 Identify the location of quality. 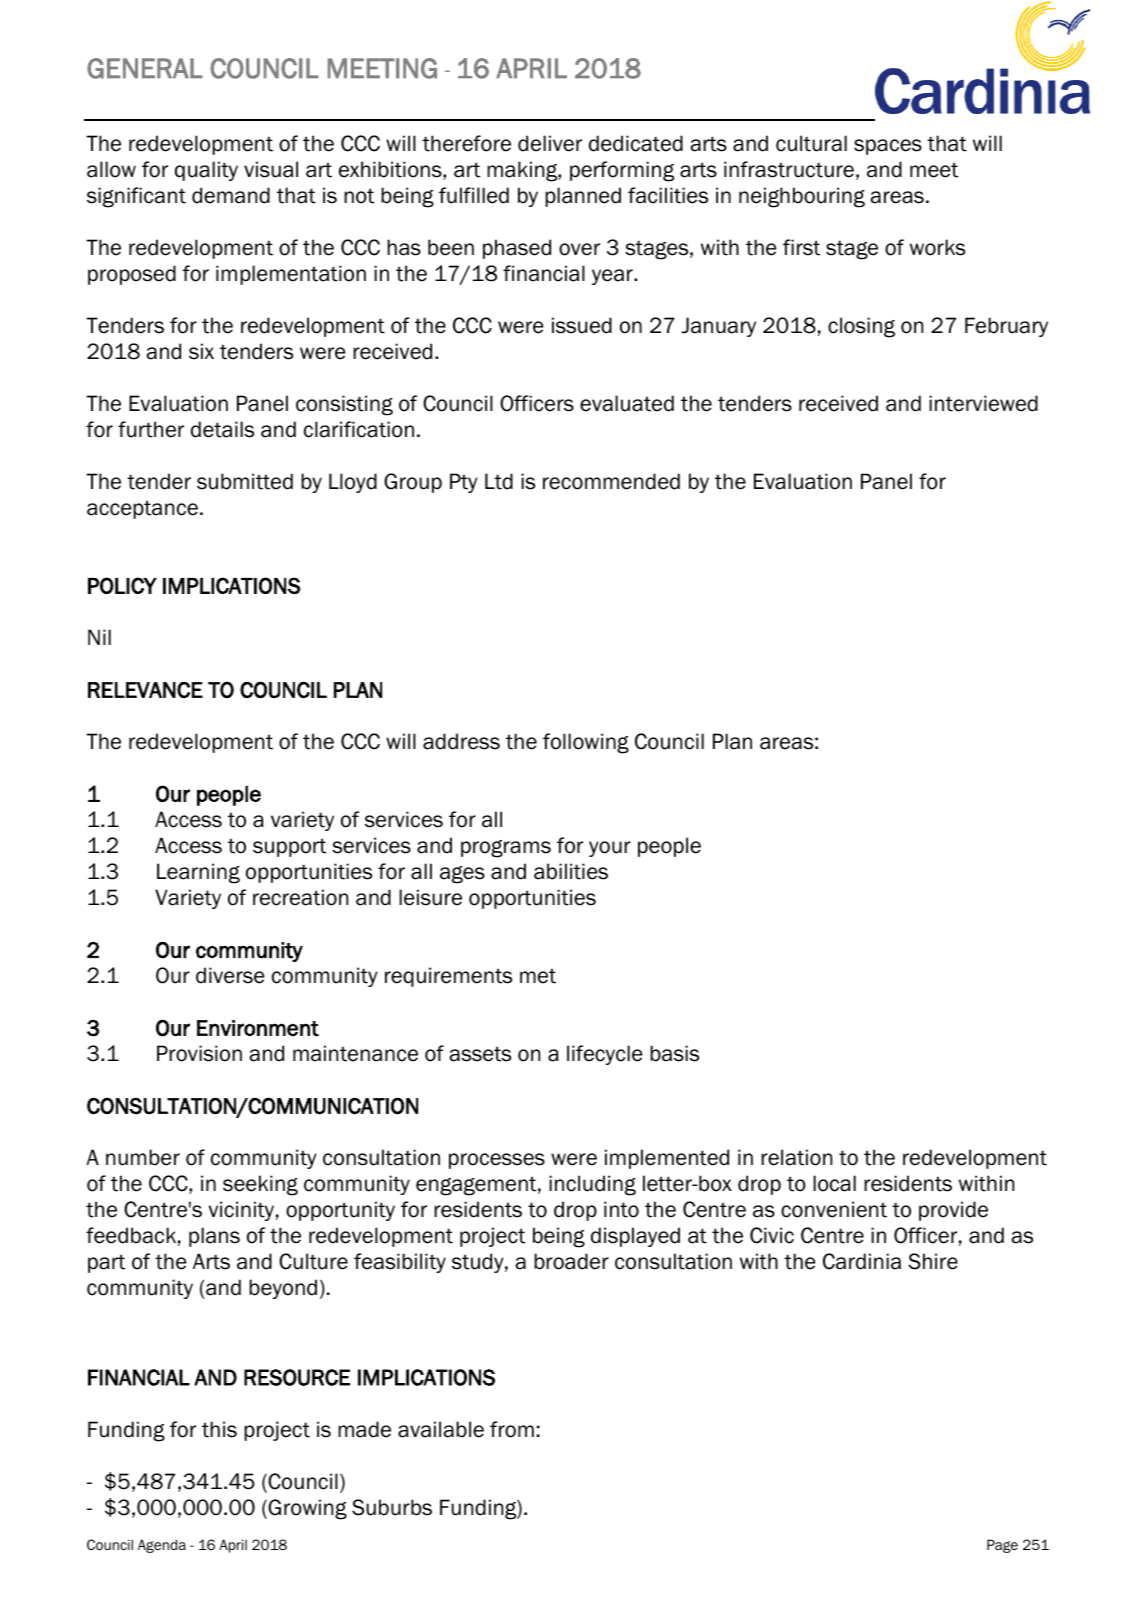
(206, 171).
